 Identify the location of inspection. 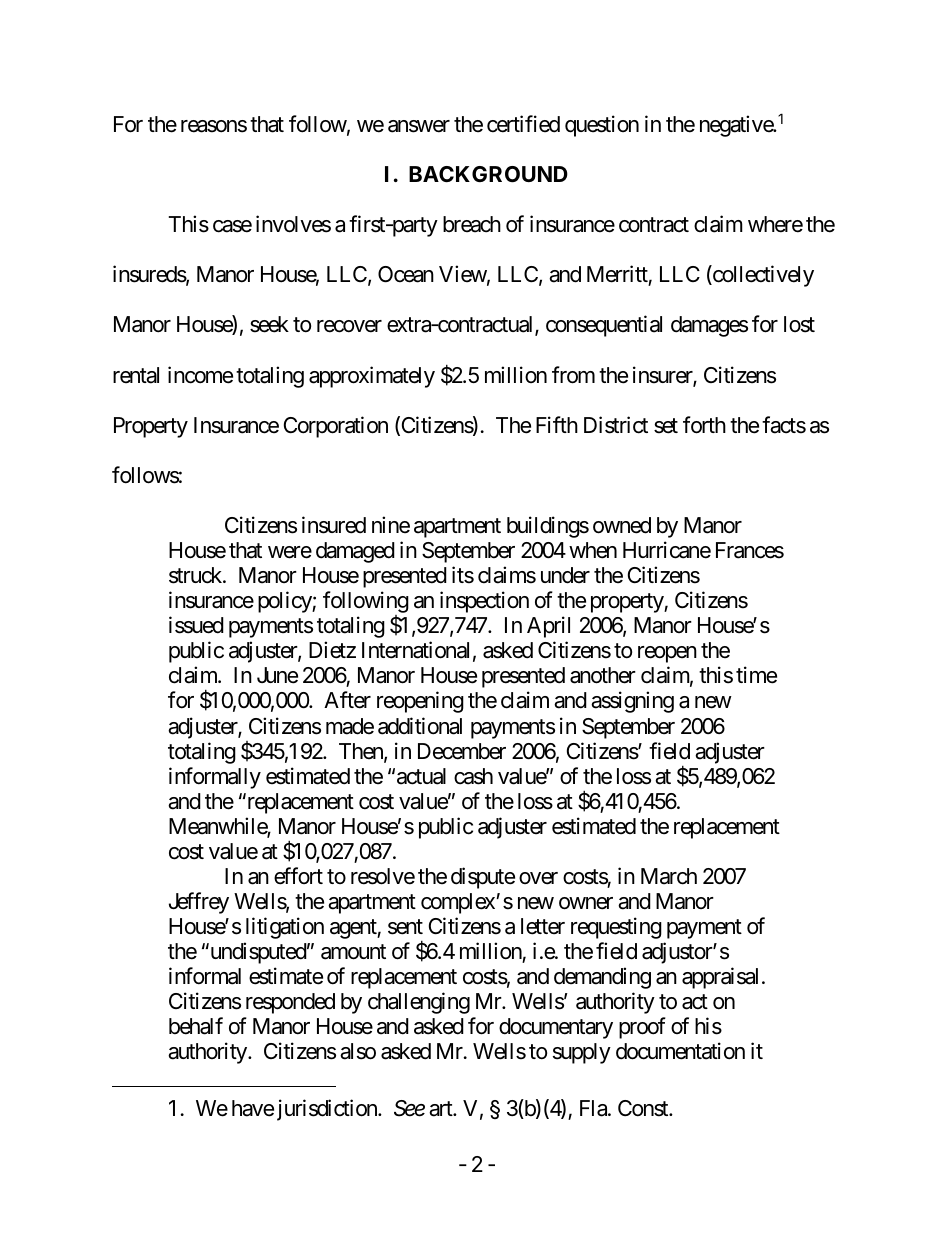
(484, 602).
